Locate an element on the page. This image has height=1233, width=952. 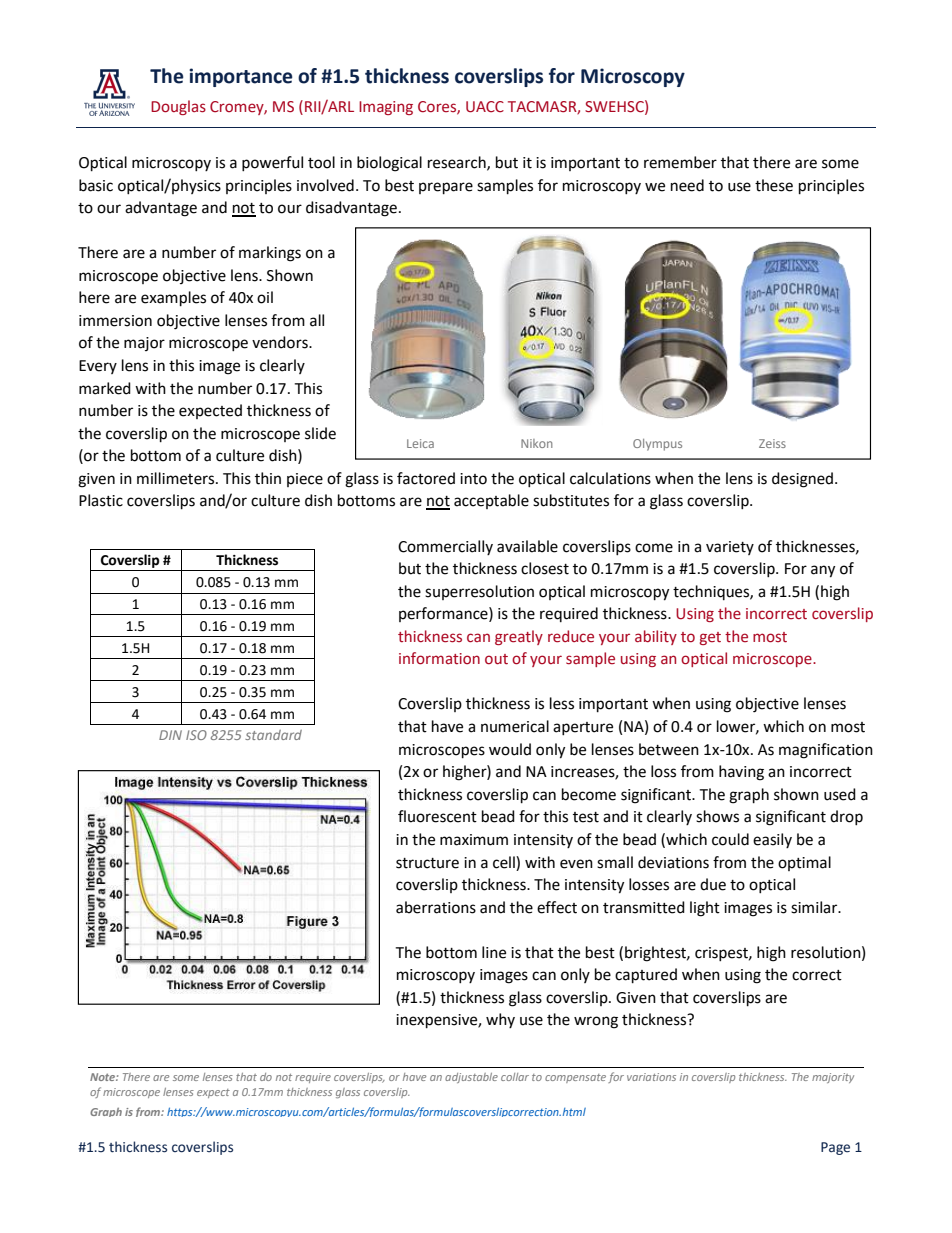
ISO is located at coordinates (196, 735).
